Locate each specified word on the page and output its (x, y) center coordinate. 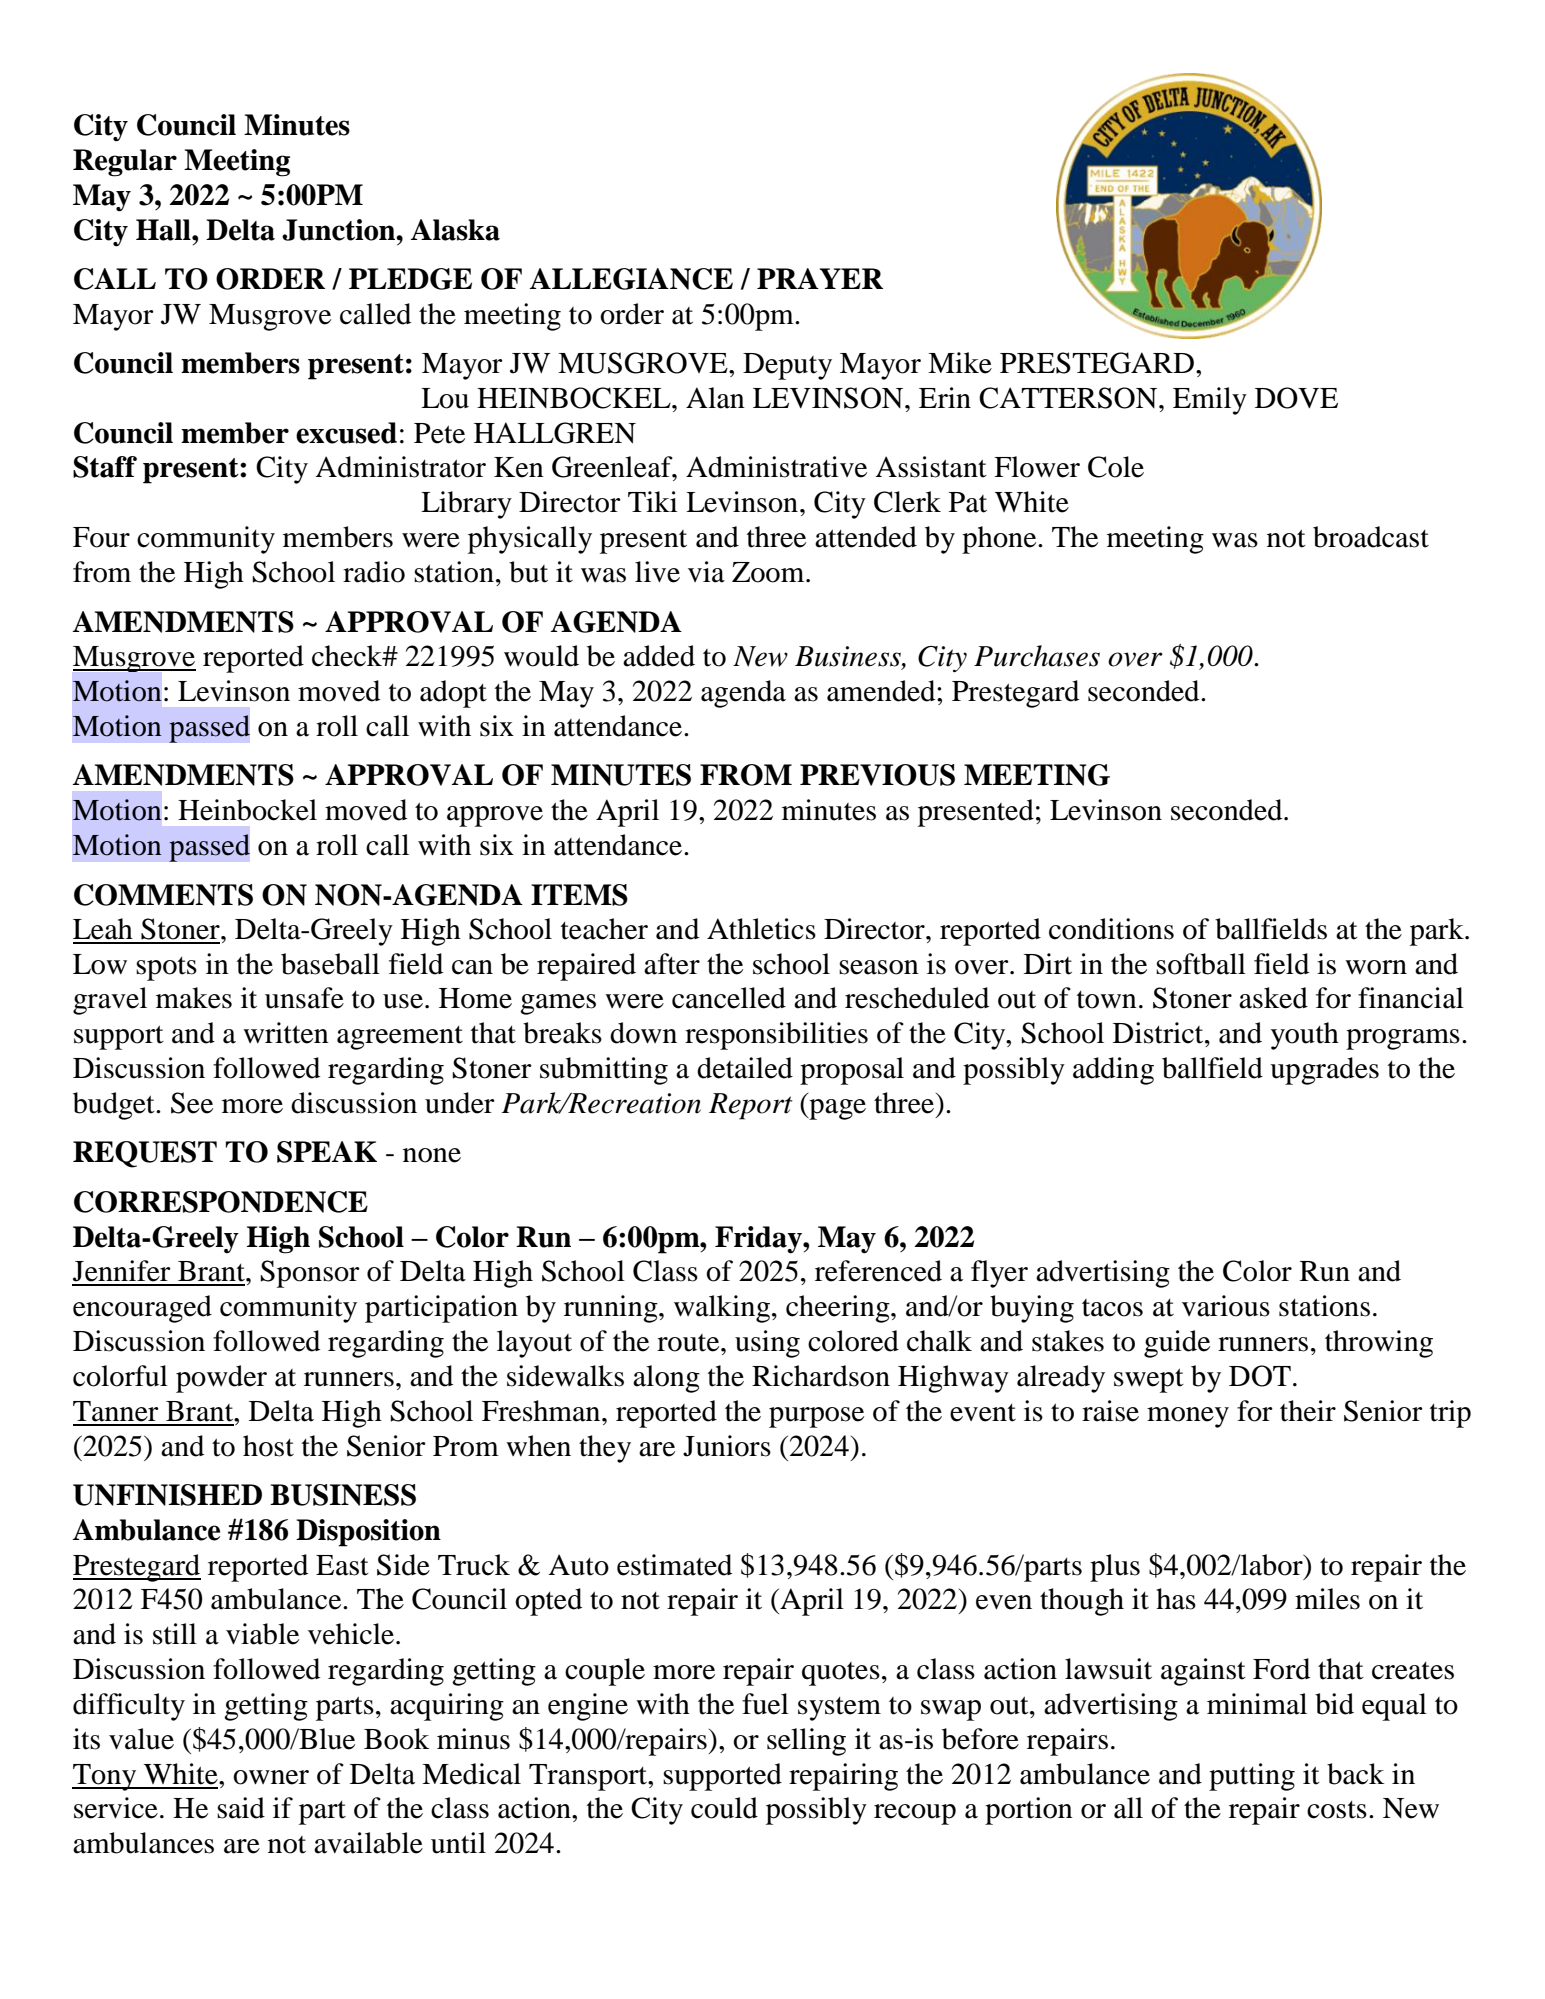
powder (221, 1379)
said (241, 1808)
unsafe (304, 998)
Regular (125, 163)
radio (374, 572)
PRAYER (820, 278)
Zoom (769, 572)
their (1308, 1411)
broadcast (1371, 537)
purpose (816, 1417)
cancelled (729, 998)
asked (1273, 998)
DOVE (1296, 398)
